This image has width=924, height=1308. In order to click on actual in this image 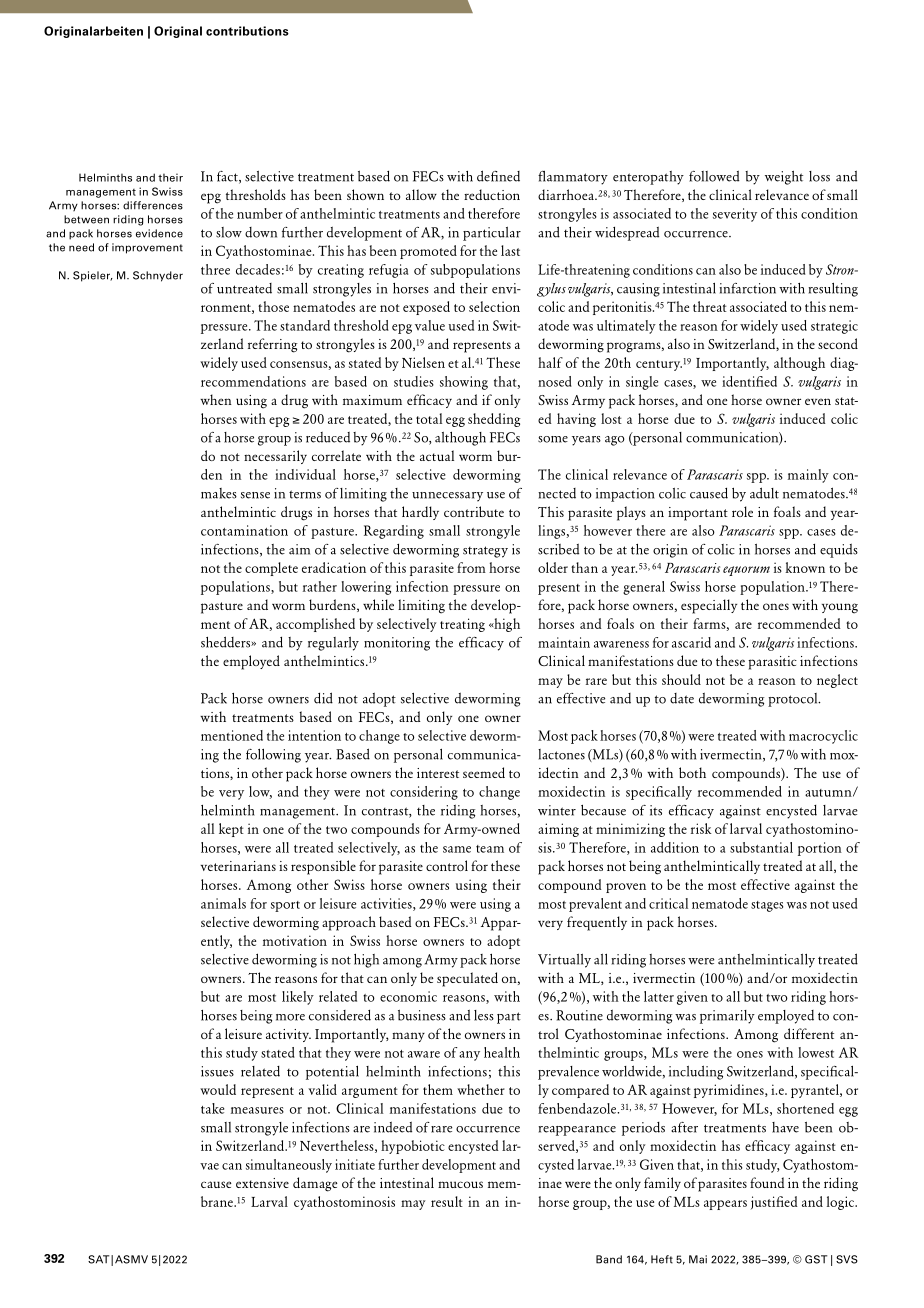, I will do `click(437, 455)`.
